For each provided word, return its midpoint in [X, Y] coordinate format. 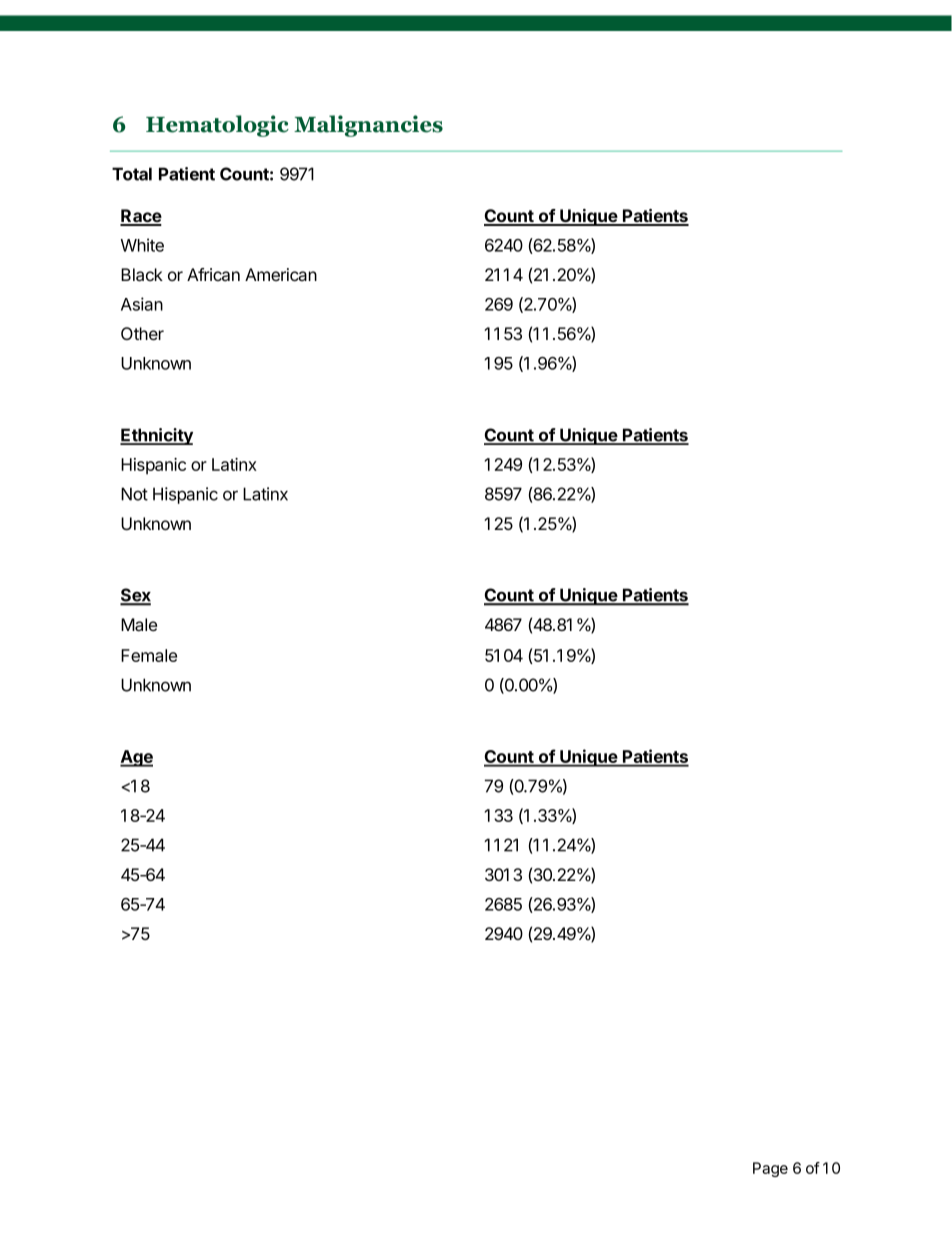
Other [142, 333]
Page [770, 1169]
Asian [142, 304]
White [142, 245]
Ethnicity [156, 436]
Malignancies [368, 126]
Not [134, 494]
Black [142, 275]
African [213, 275]
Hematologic [217, 126]
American [281, 274]
